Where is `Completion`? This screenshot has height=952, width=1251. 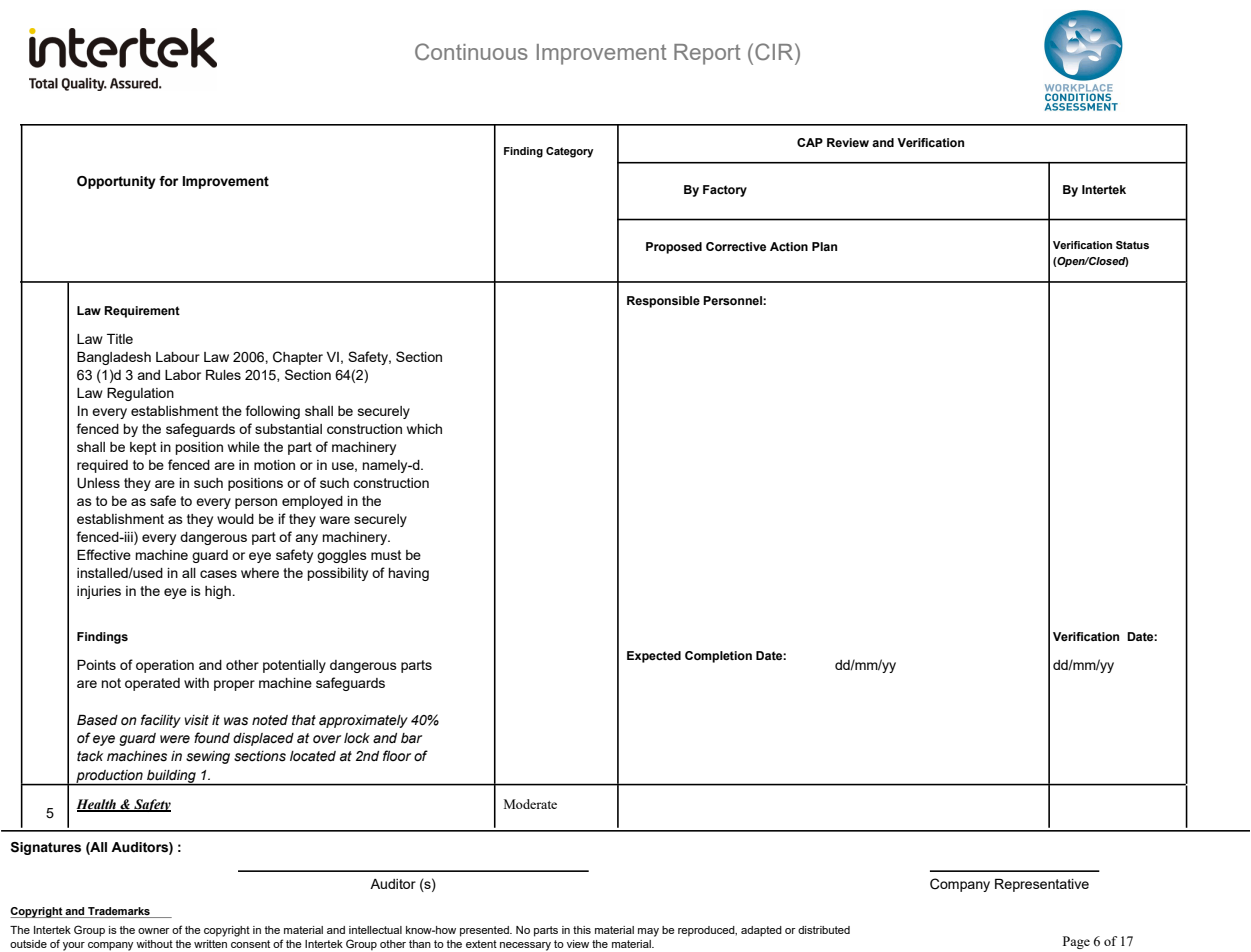
Completion is located at coordinates (718, 657).
